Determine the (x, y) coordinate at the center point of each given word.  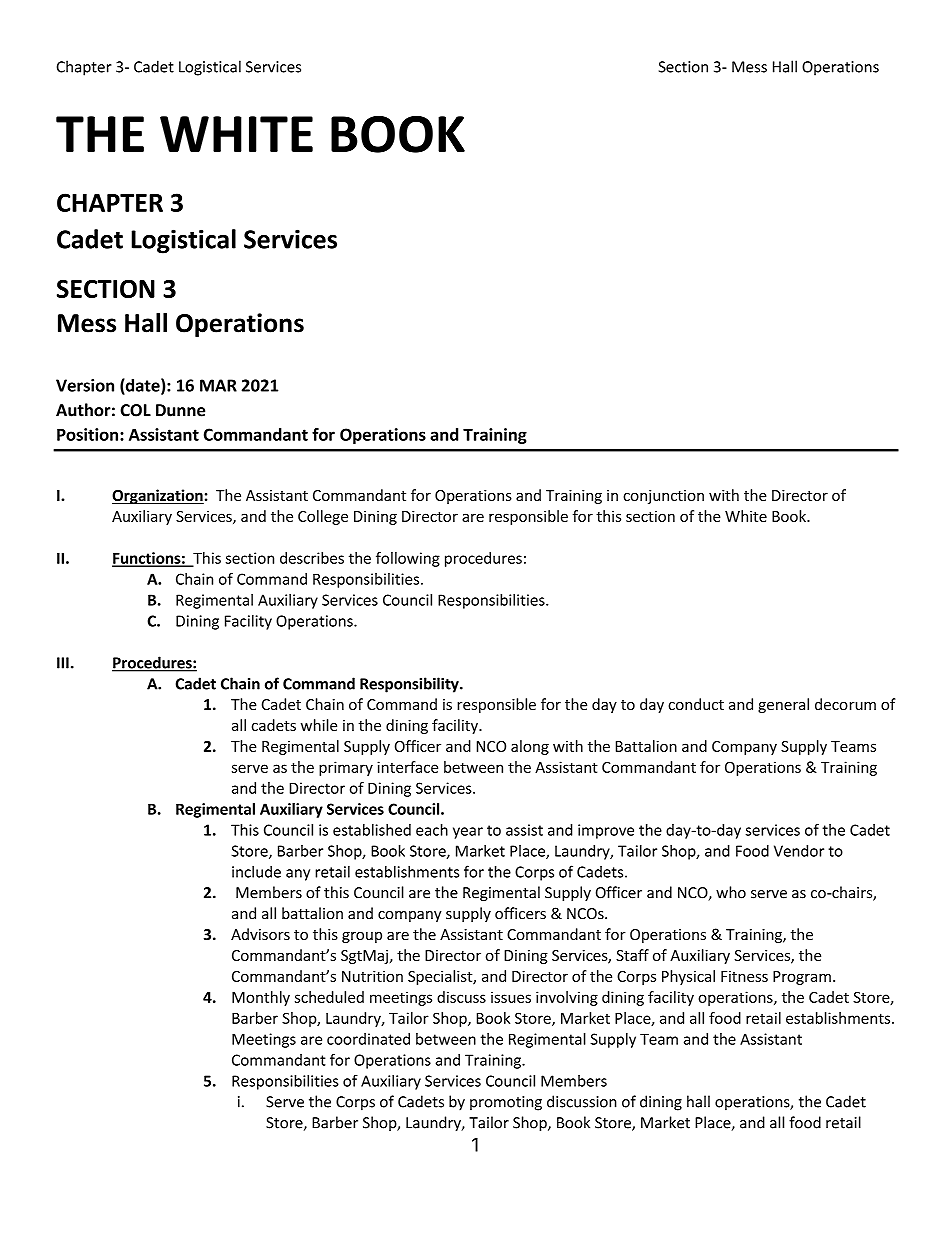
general (783, 705)
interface (407, 767)
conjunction (663, 497)
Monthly (261, 998)
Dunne (180, 410)
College (323, 517)
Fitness (744, 976)
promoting (506, 1103)
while (319, 725)
